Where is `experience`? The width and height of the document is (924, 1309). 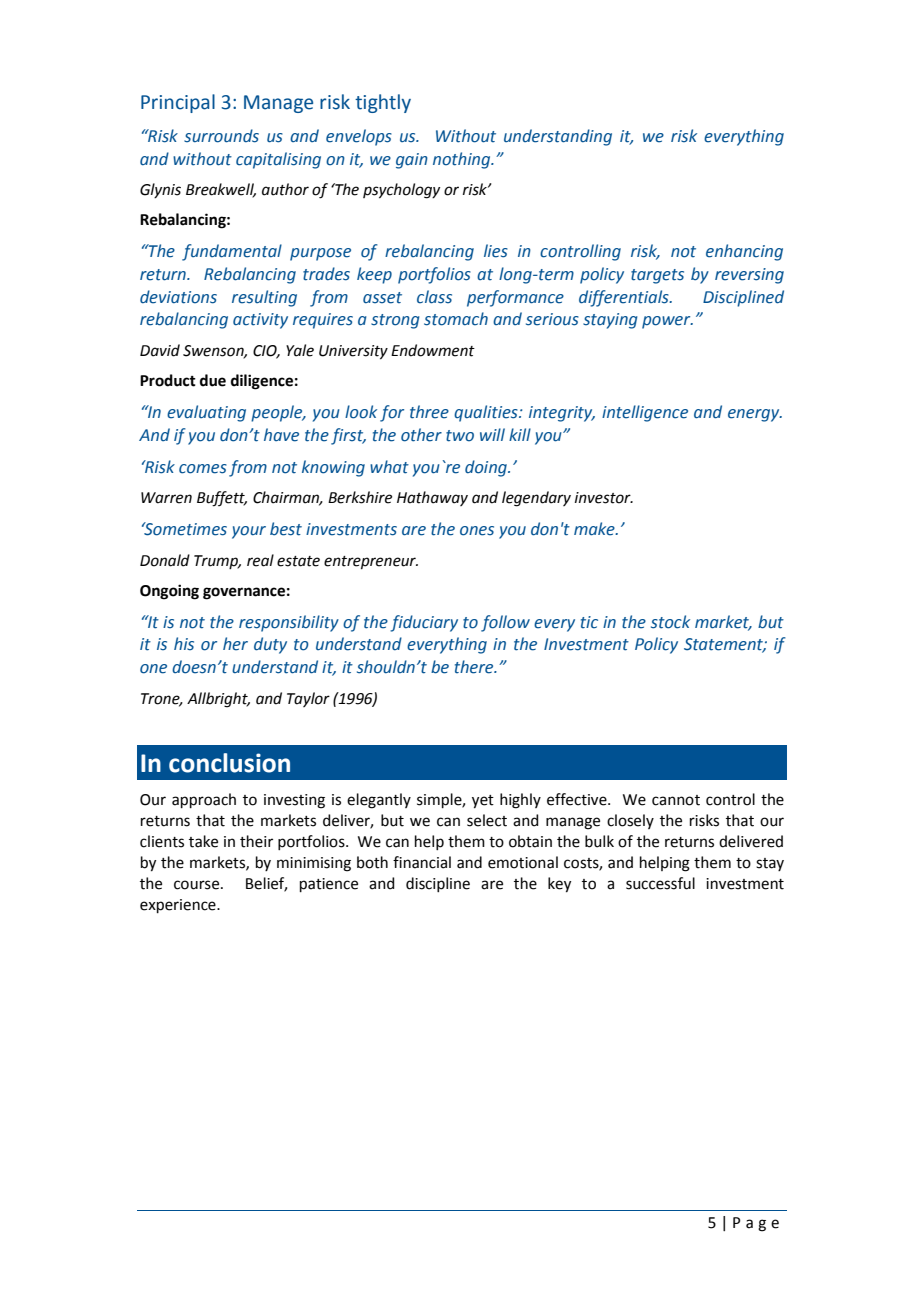
experience is located at coordinates (179, 906).
